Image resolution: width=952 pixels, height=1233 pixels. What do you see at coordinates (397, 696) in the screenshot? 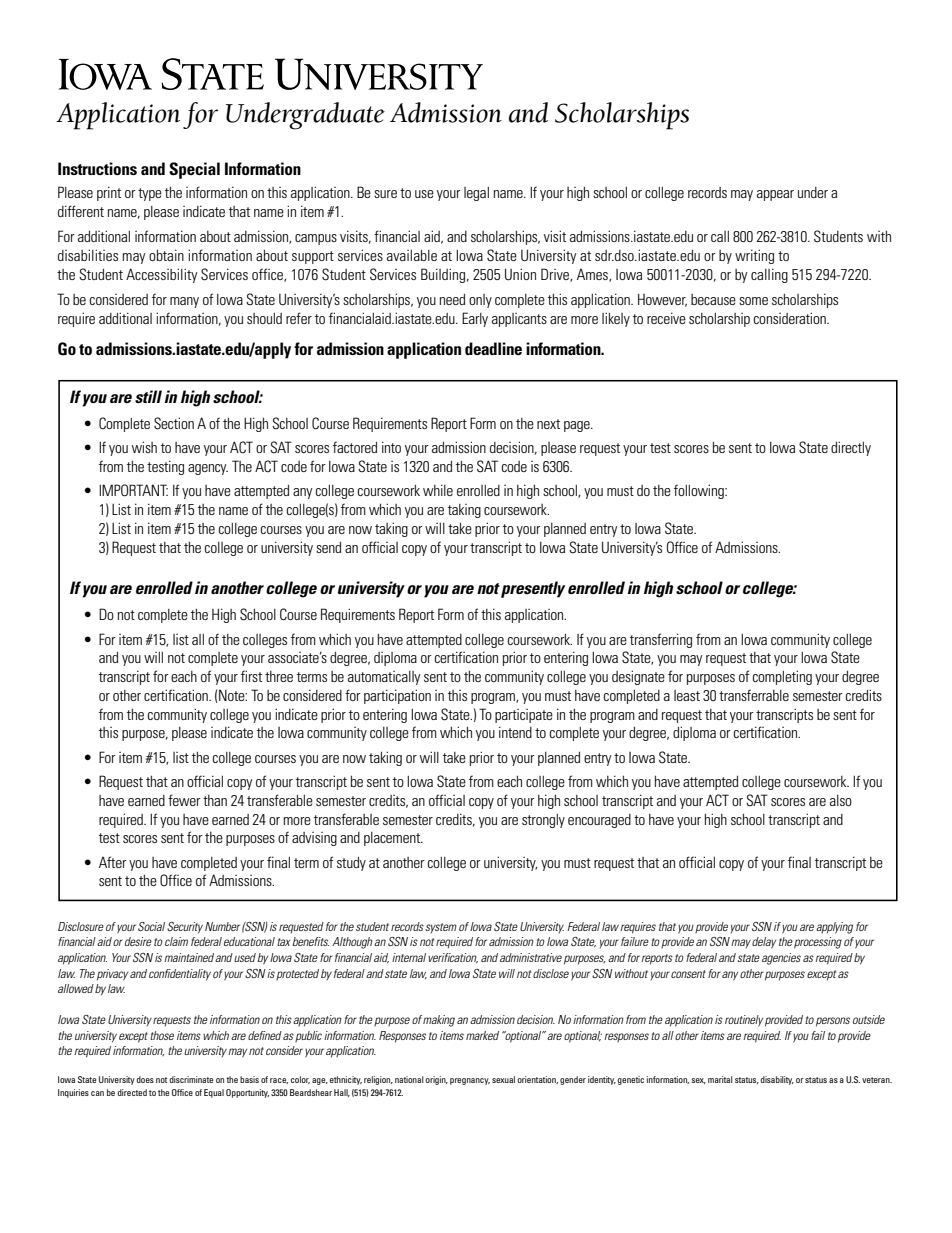
I see `participation` at bounding box center [397, 696].
